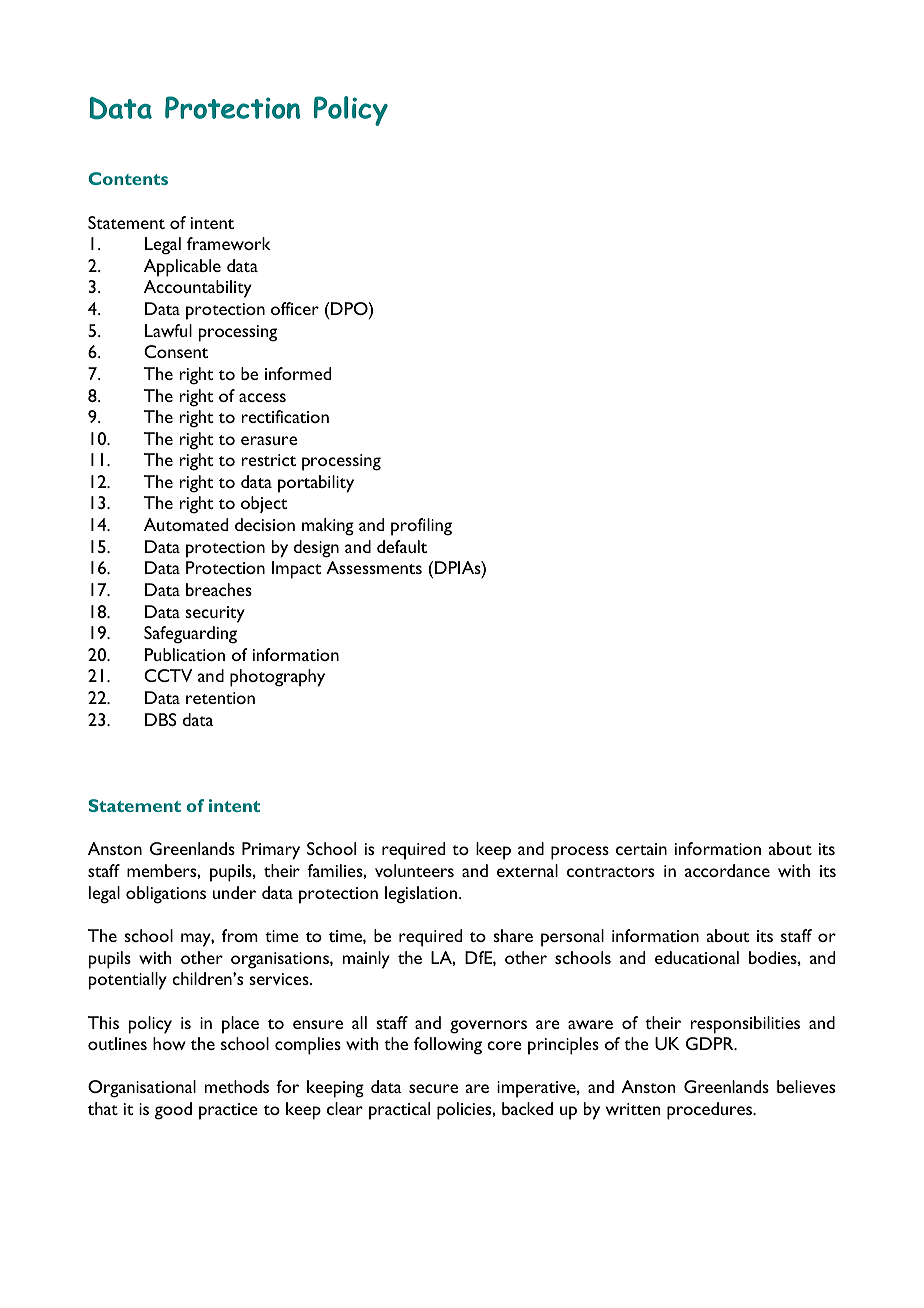 The height and width of the document is (1308, 924). What do you see at coordinates (641, 849) in the document?
I see `certain` at bounding box center [641, 849].
